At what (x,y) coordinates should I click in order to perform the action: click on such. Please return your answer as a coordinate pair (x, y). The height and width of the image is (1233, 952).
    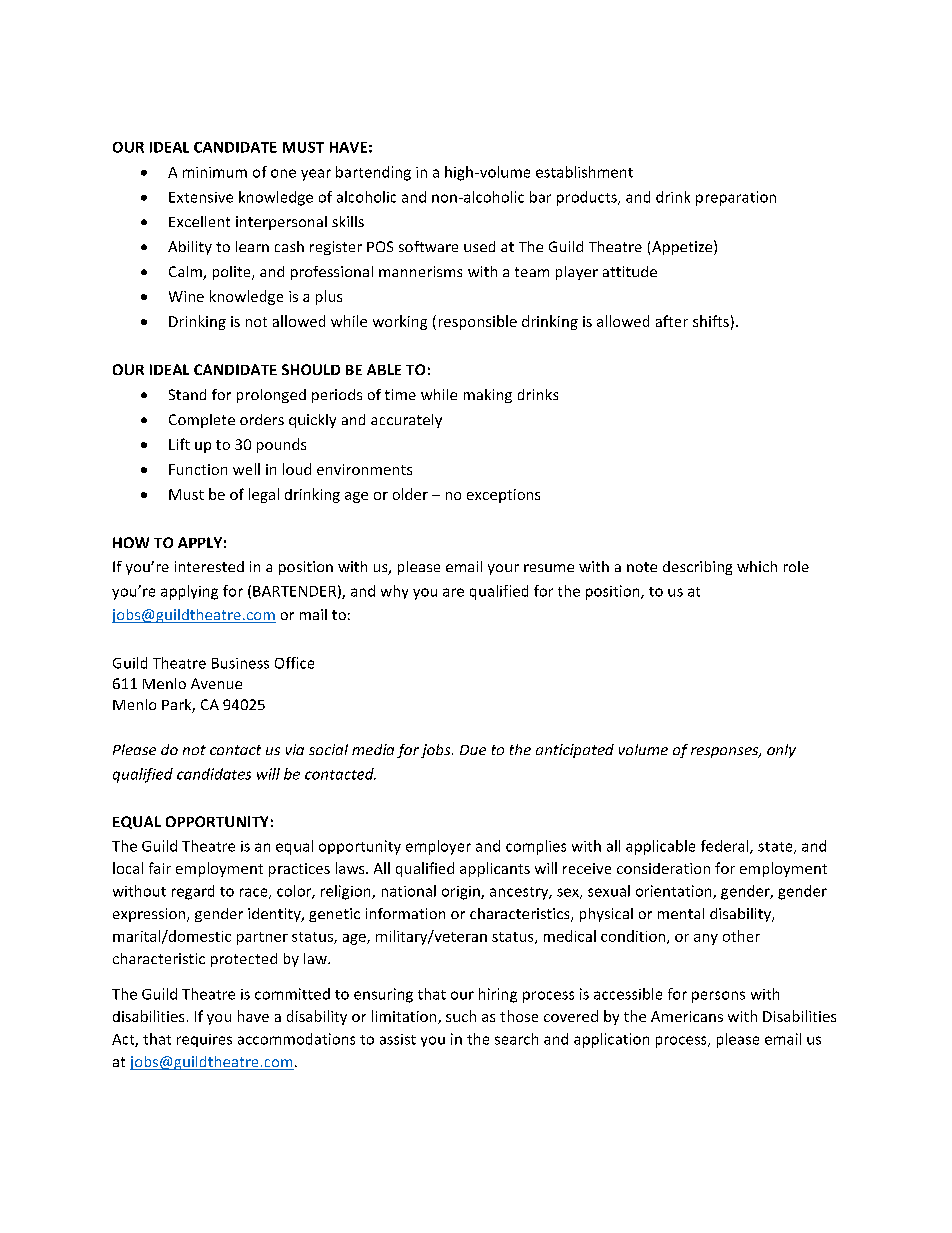
    Looking at the image, I should click on (461, 1016).
